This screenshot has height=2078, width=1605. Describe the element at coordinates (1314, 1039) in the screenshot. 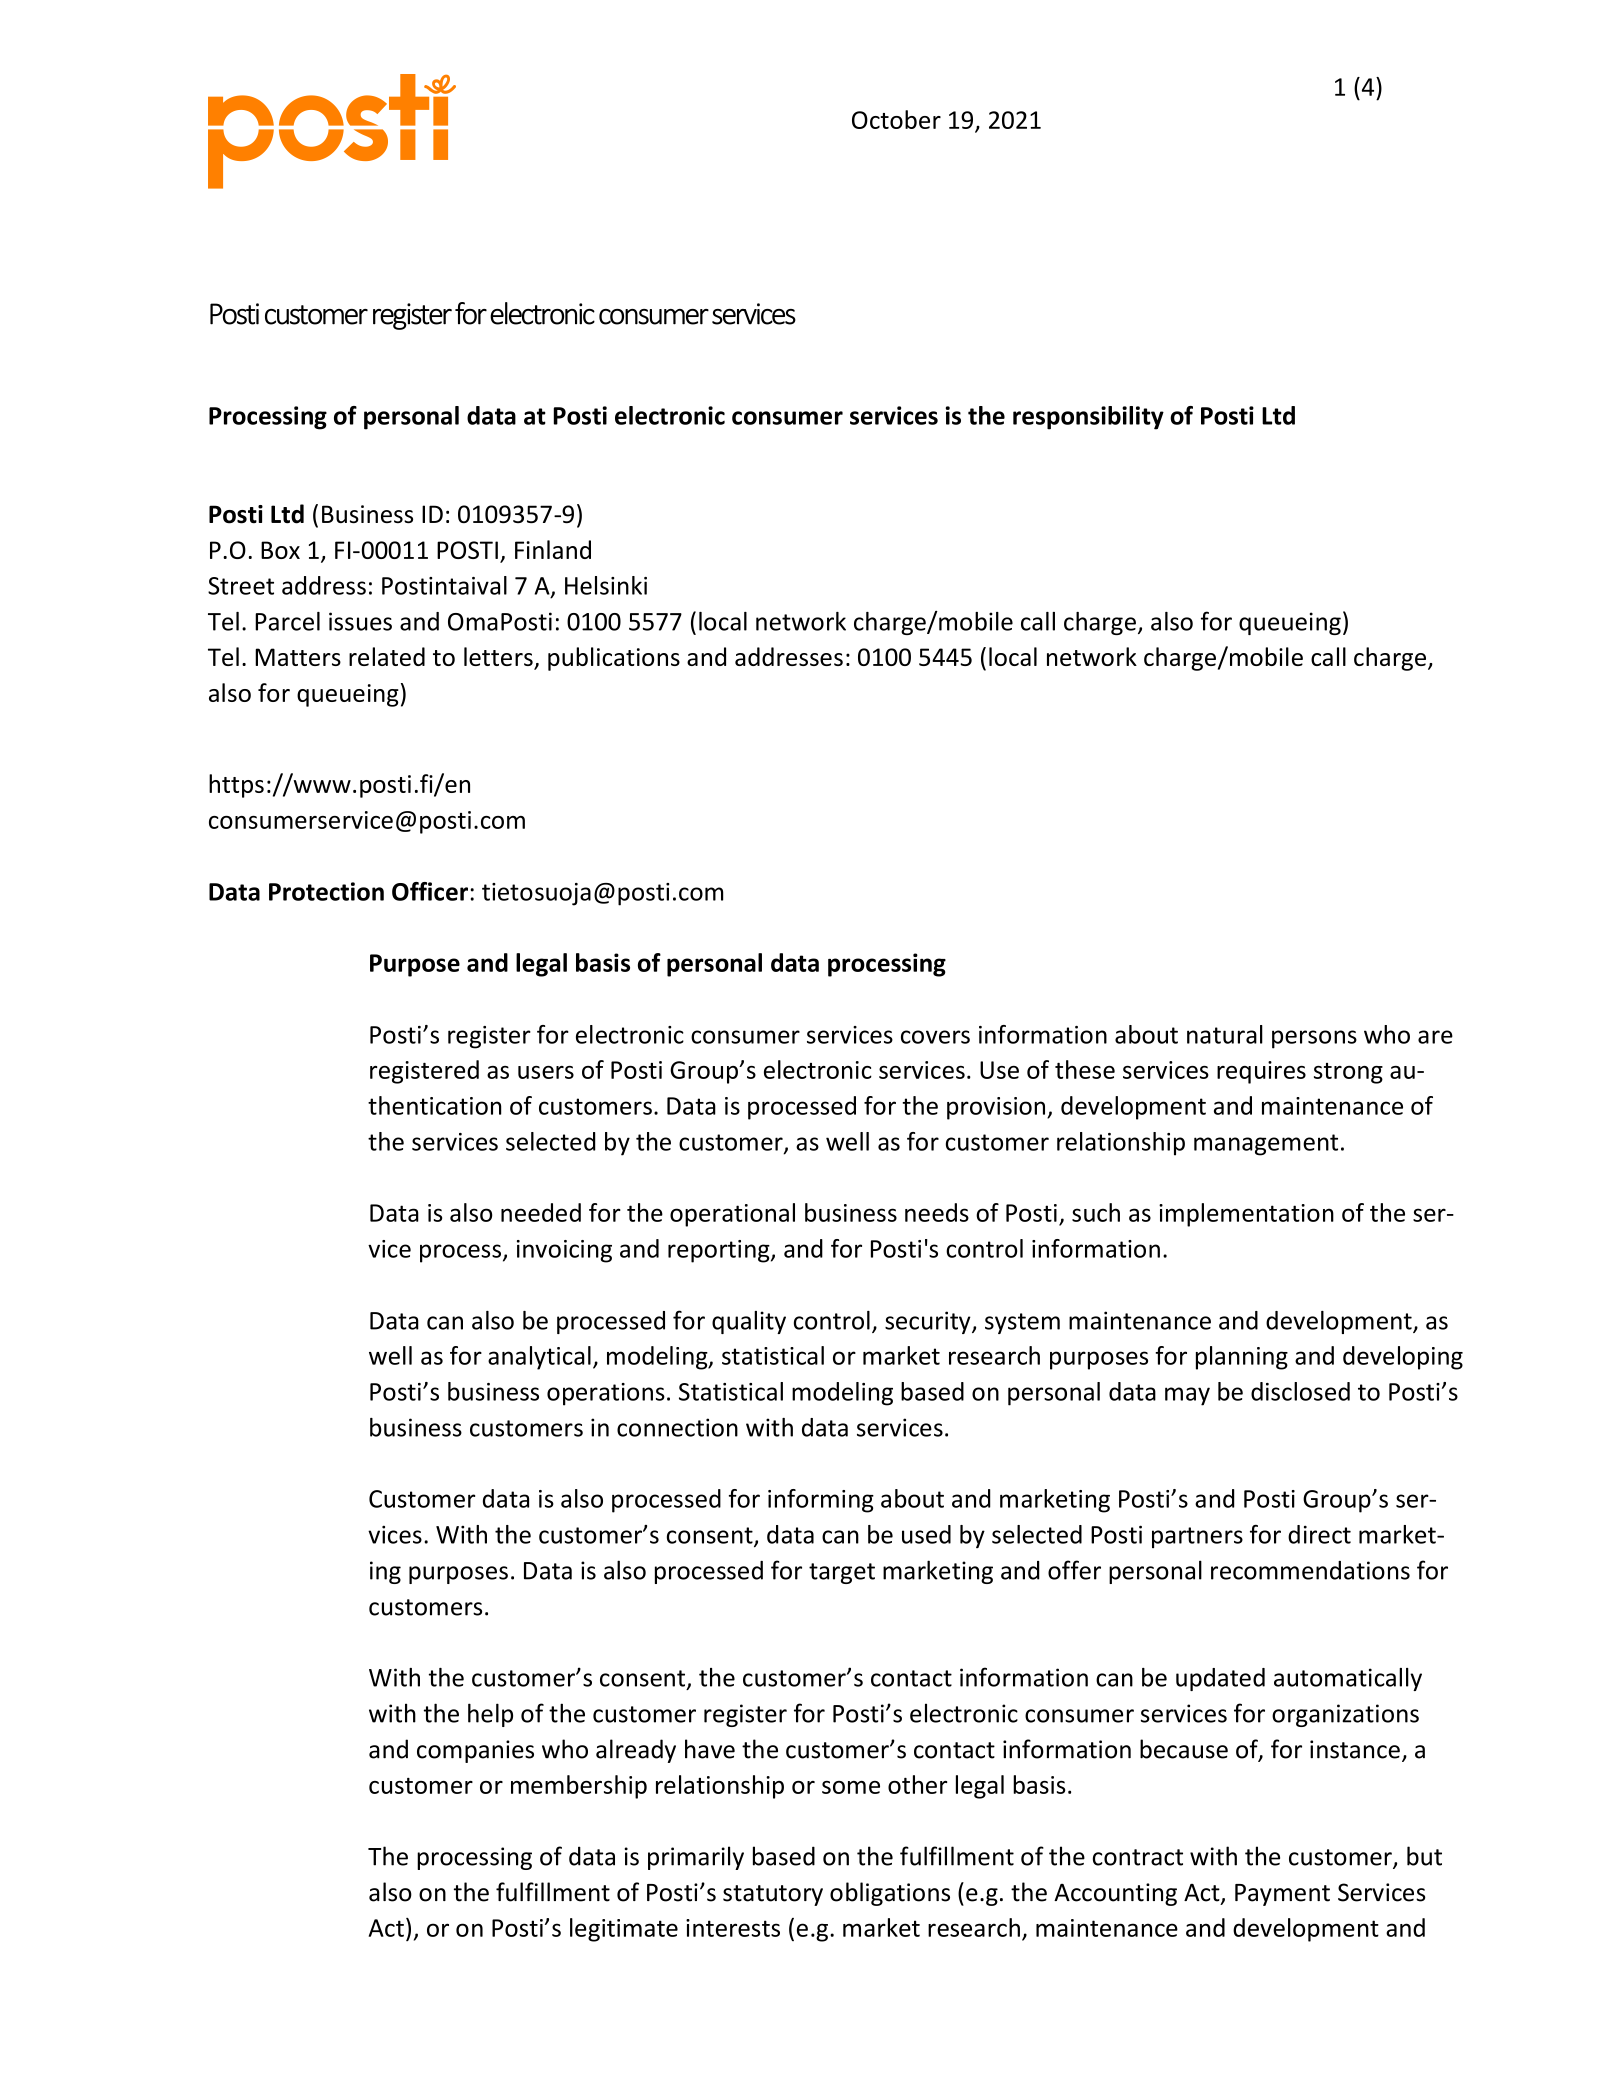

I see `persons` at that location.
